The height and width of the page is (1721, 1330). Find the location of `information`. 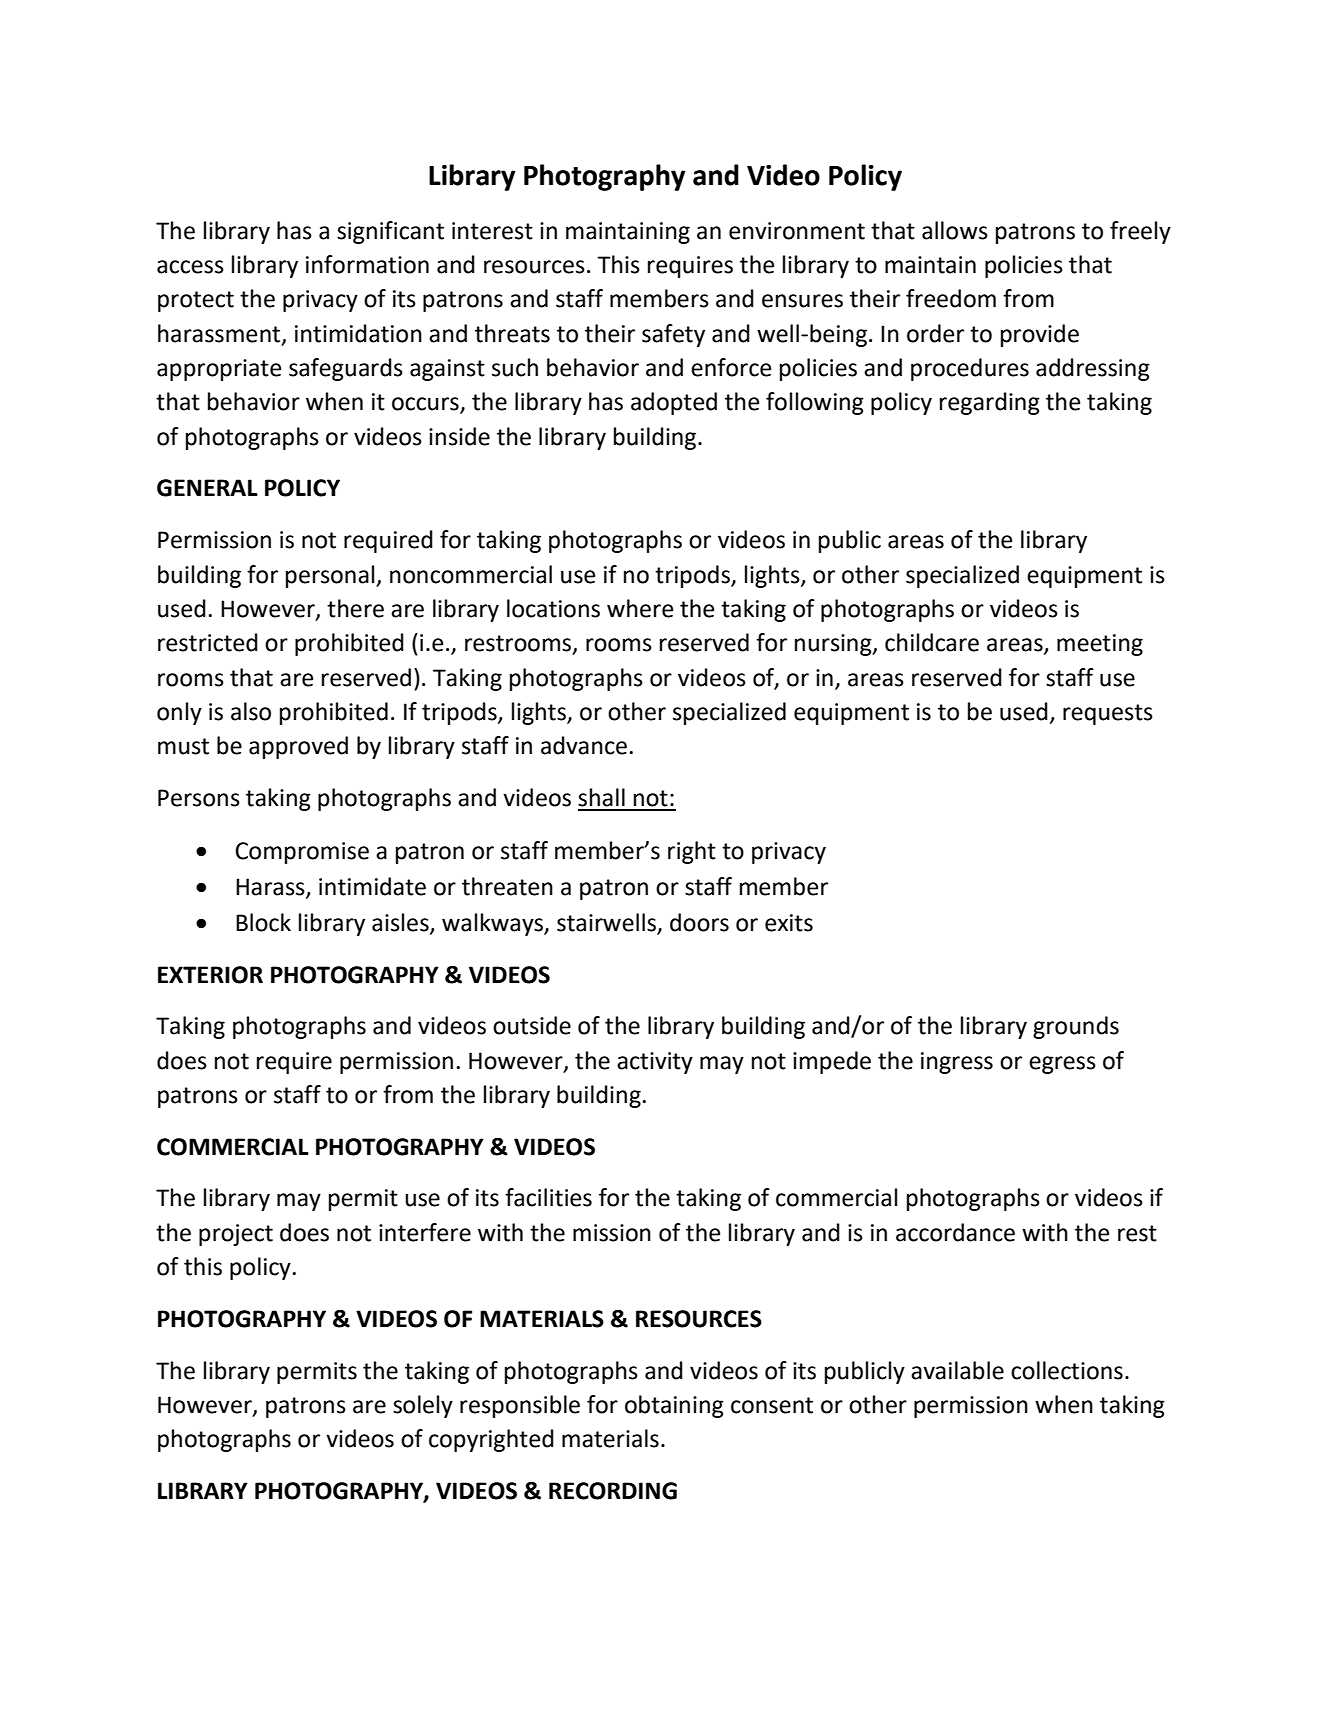

information is located at coordinates (367, 264).
